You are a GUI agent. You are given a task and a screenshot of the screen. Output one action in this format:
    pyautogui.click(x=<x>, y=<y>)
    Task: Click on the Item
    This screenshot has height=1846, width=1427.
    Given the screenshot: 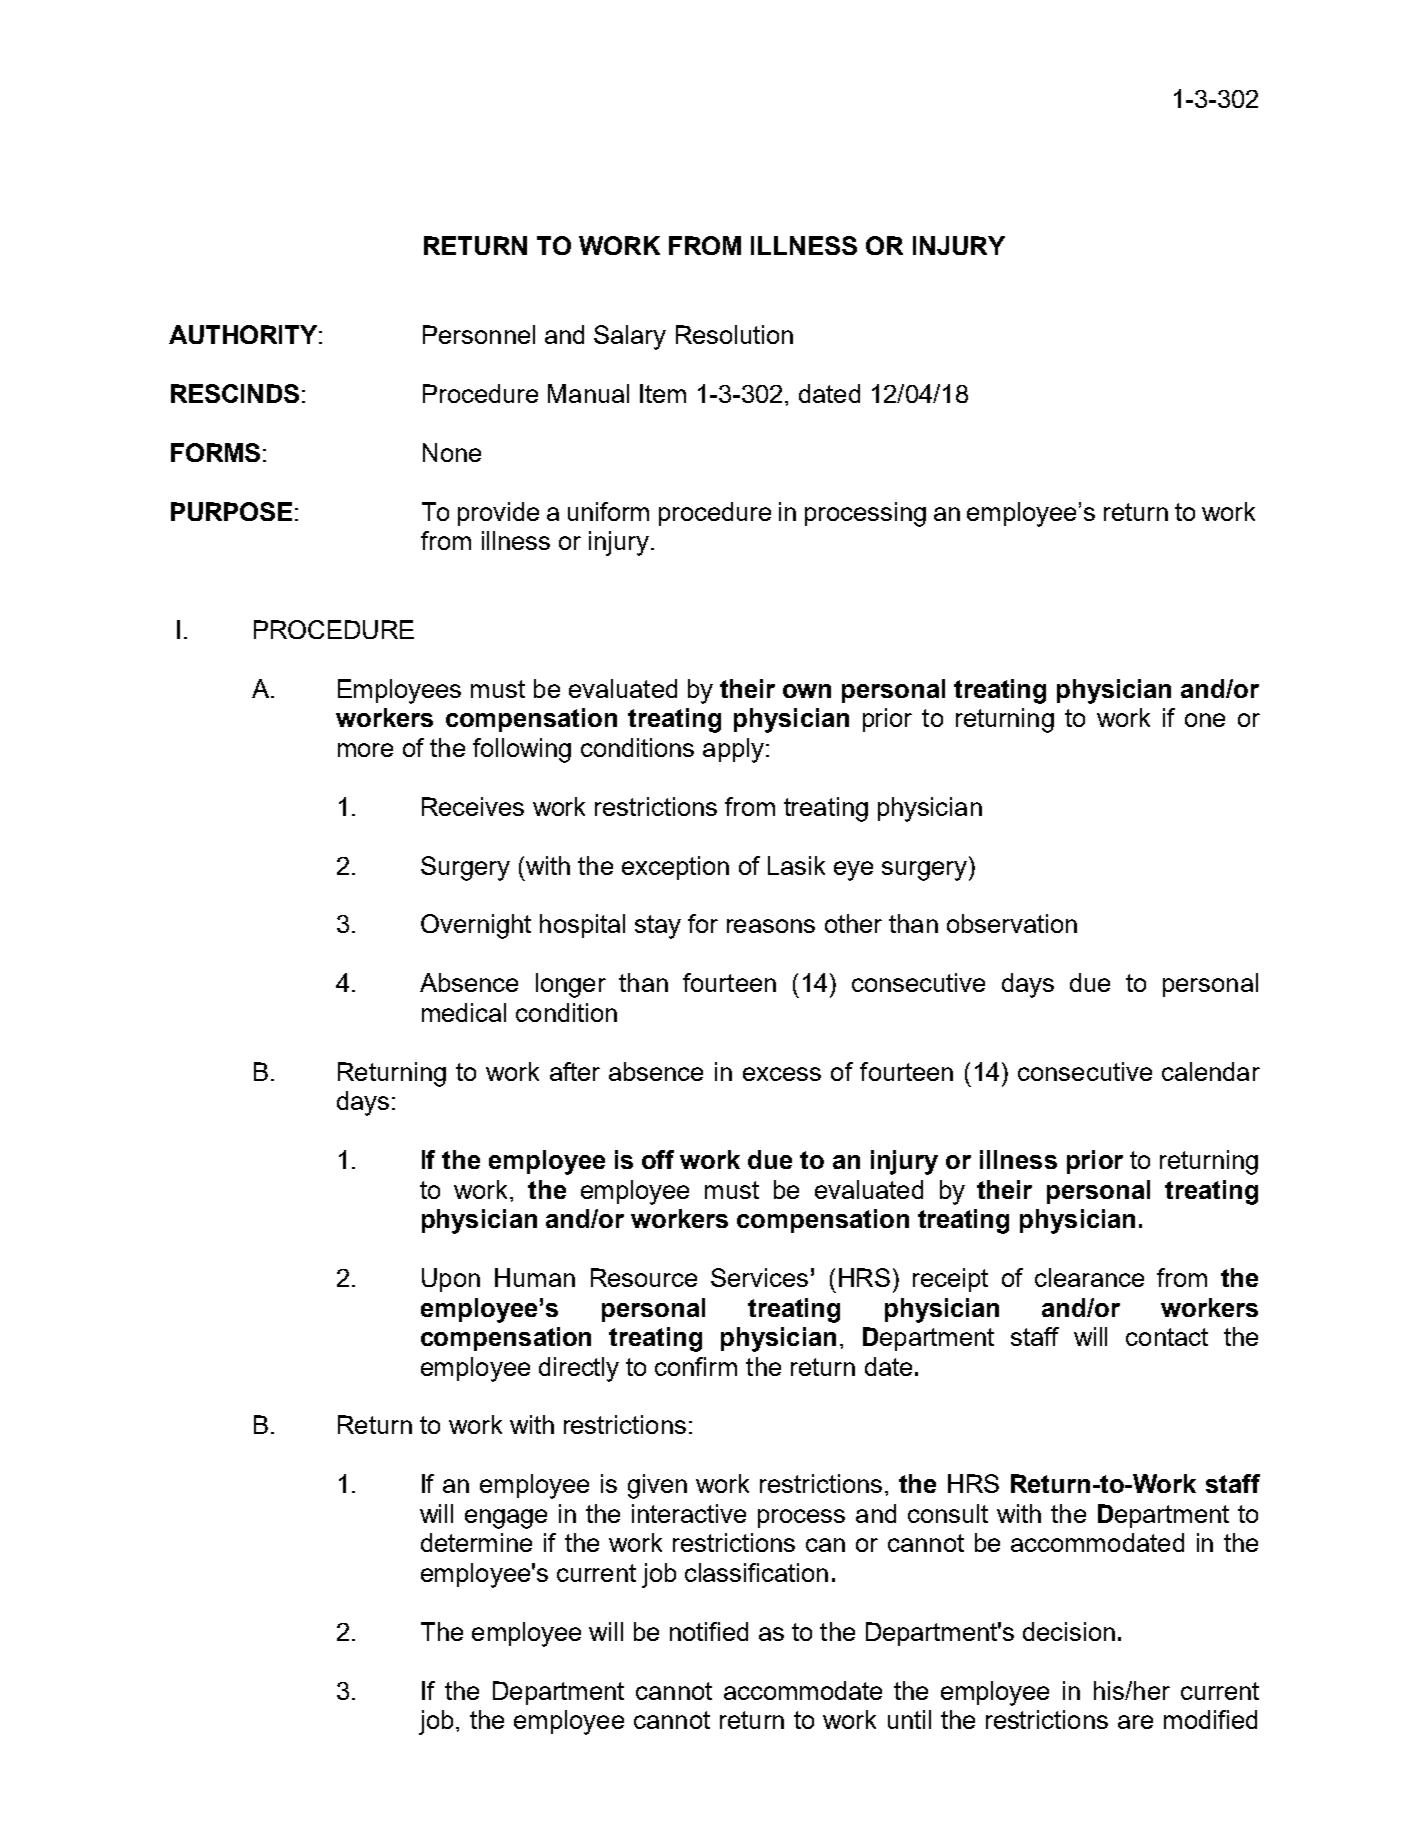 What is the action you would take?
    pyautogui.click(x=663, y=393)
